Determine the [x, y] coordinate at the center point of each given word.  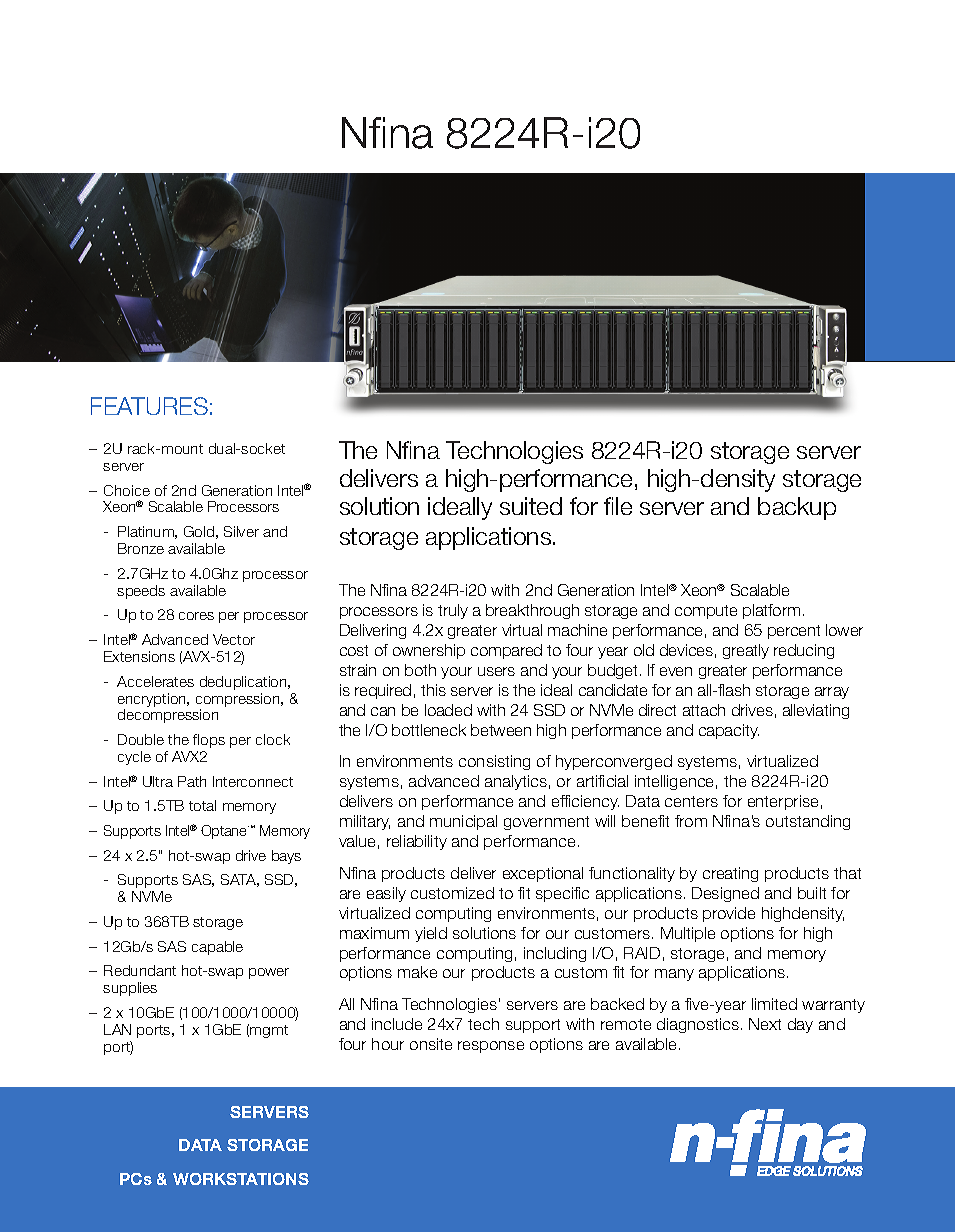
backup [797, 508]
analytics [516, 782]
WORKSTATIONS [241, 1179]
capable [217, 948]
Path [192, 781]
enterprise [783, 802]
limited [774, 1004]
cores [196, 616]
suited [531, 506]
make [417, 972]
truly [453, 611]
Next [765, 1024]
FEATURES [149, 406]
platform [771, 611]
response [491, 1047]
